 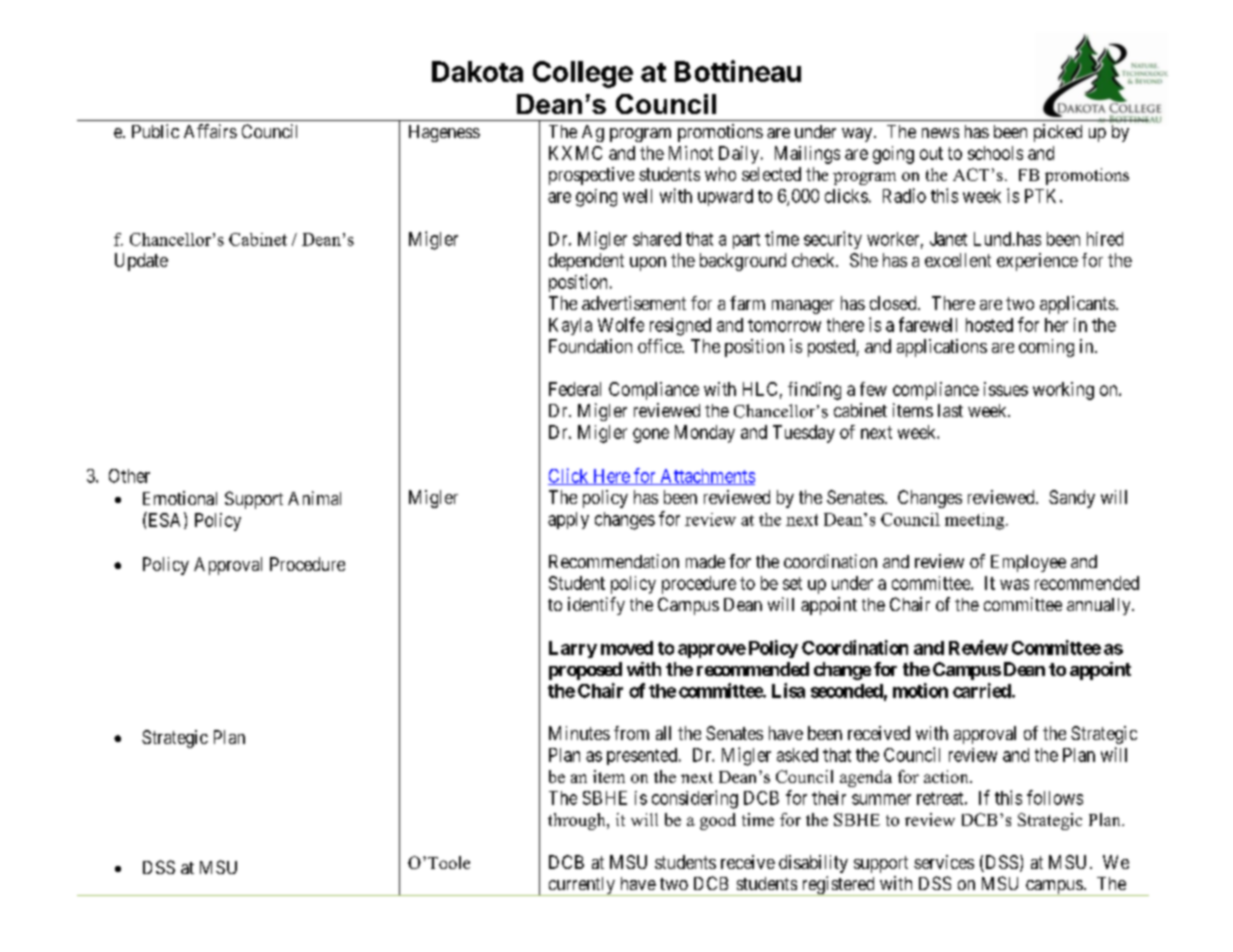 I want to click on Foundation, so click(x=590, y=346).
